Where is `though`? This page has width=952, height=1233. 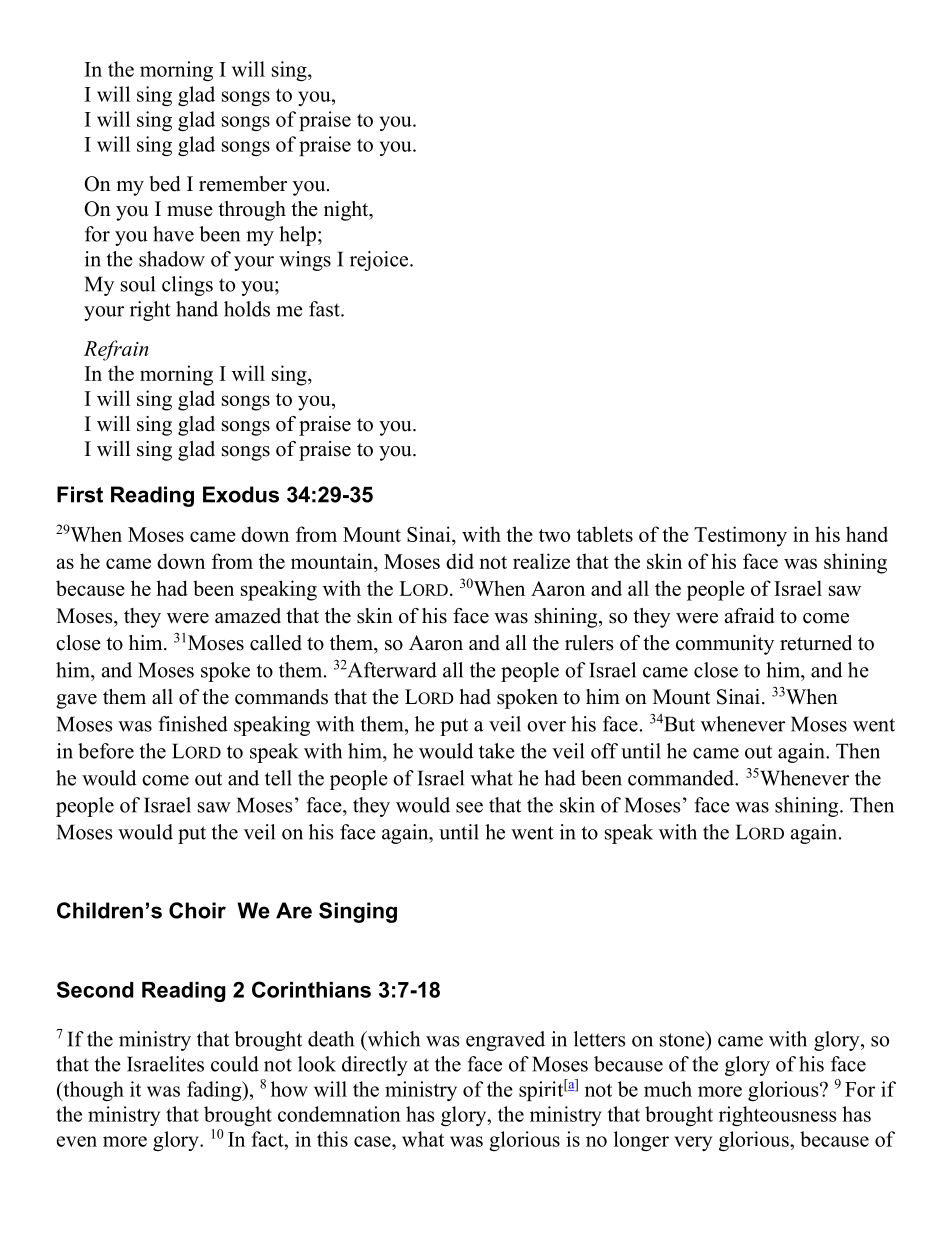 though is located at coordinates (92, 1091).
